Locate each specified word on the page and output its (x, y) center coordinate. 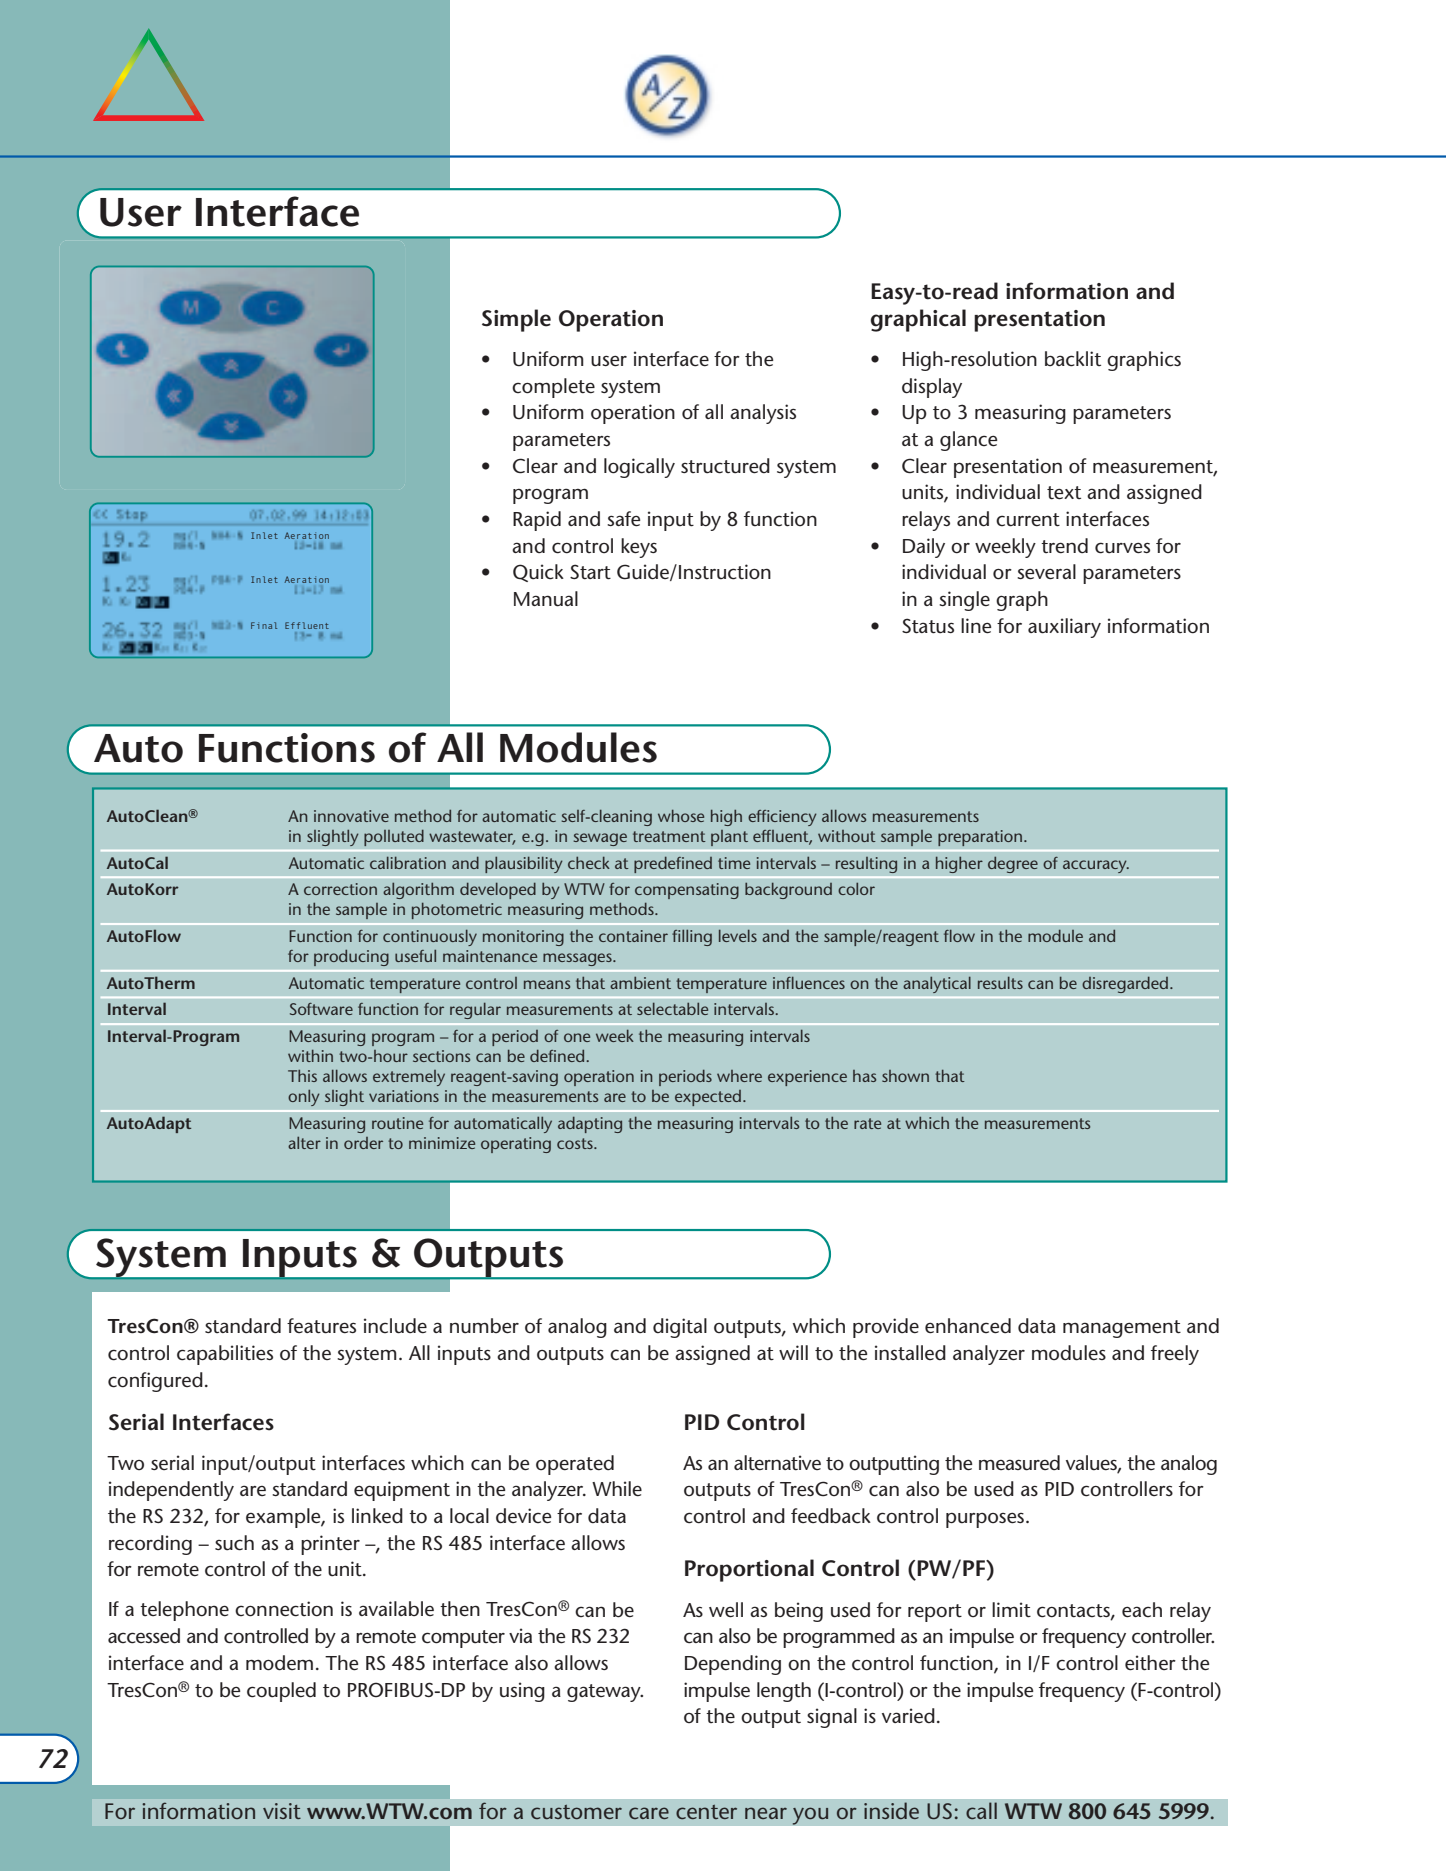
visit (282, 1811)
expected (708, 1098)
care (649, 1813)
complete (553, 388)
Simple (516, 320)
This (302, 1076)
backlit (1073, 359)
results (1000, 983)
